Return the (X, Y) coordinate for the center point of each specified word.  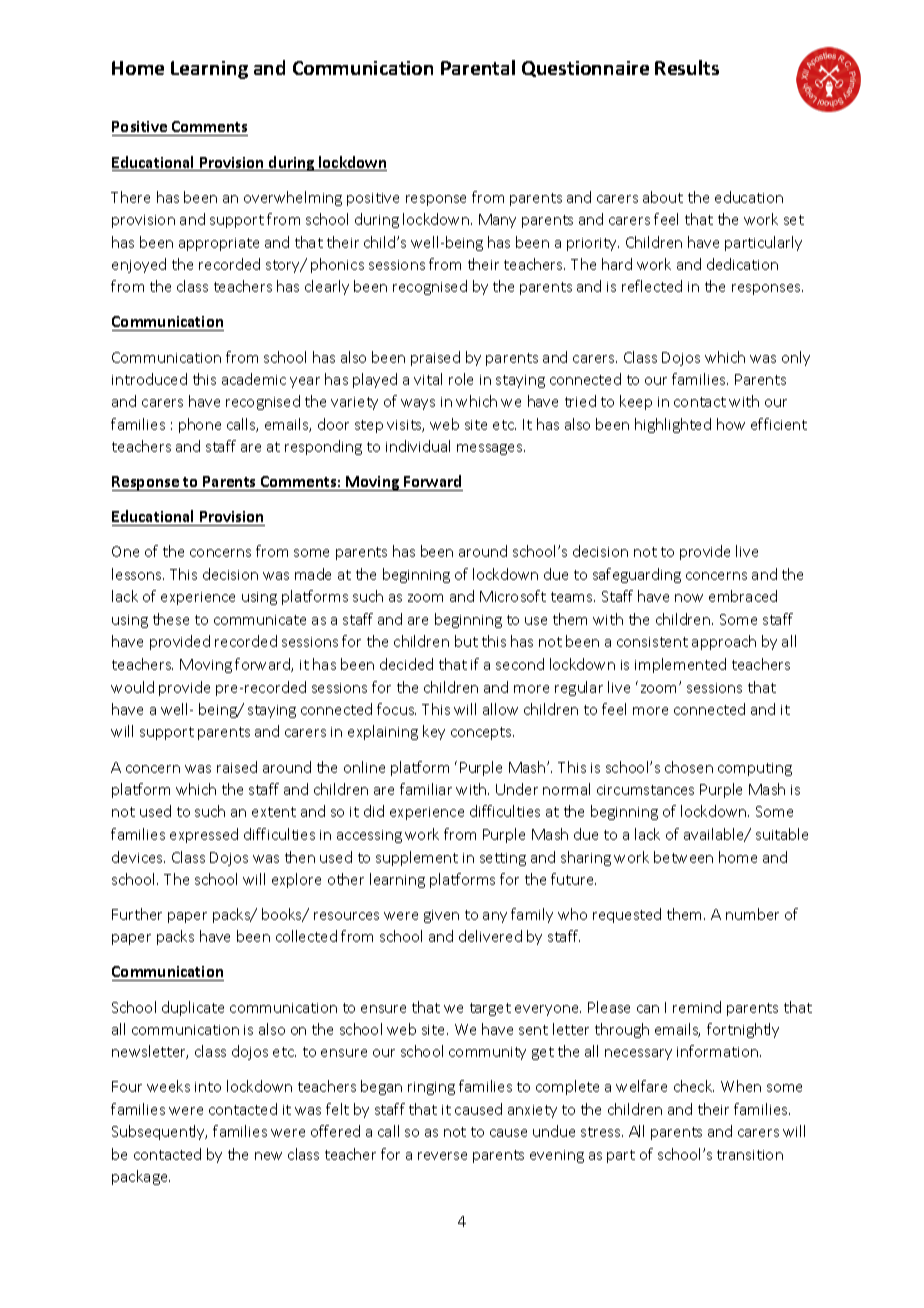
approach (724, 642)
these (171, 619)
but (466, 641)
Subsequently (159, 1132)
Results (687, 67)
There (130, 197)
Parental (478, 67)
